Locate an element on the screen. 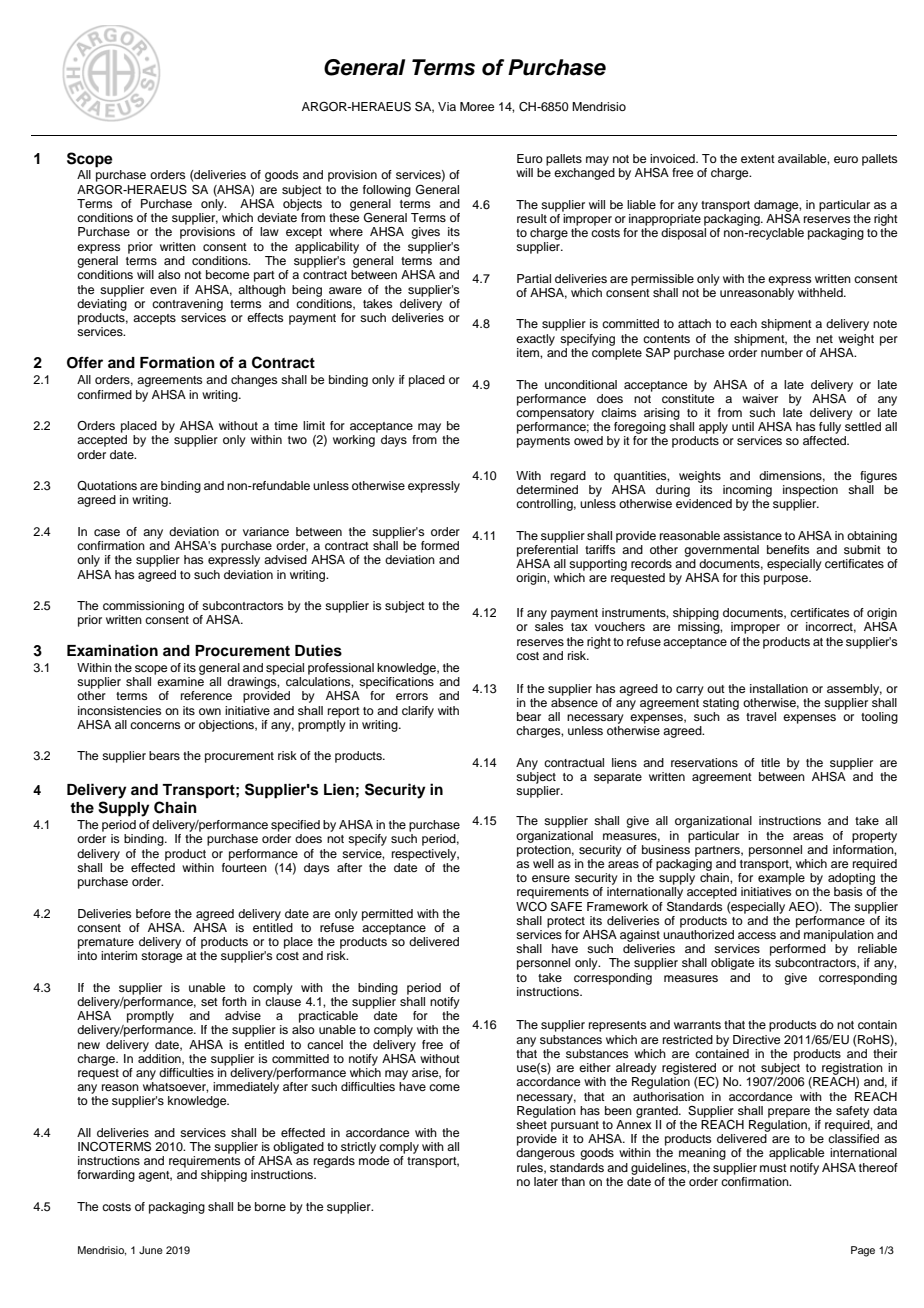  deviate is located at coordinates (277, 217).
